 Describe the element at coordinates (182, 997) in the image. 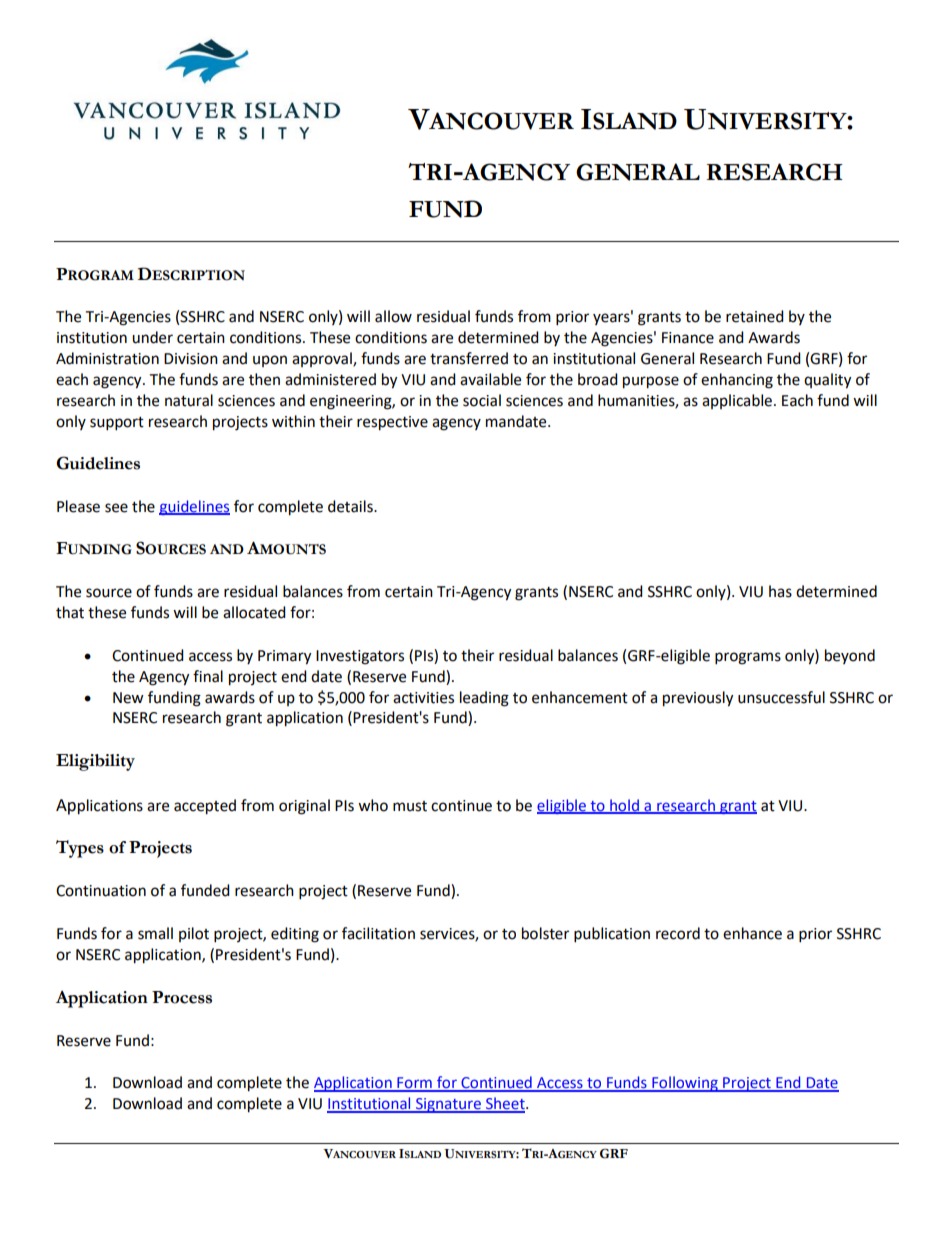

I see `Process` at that location.
